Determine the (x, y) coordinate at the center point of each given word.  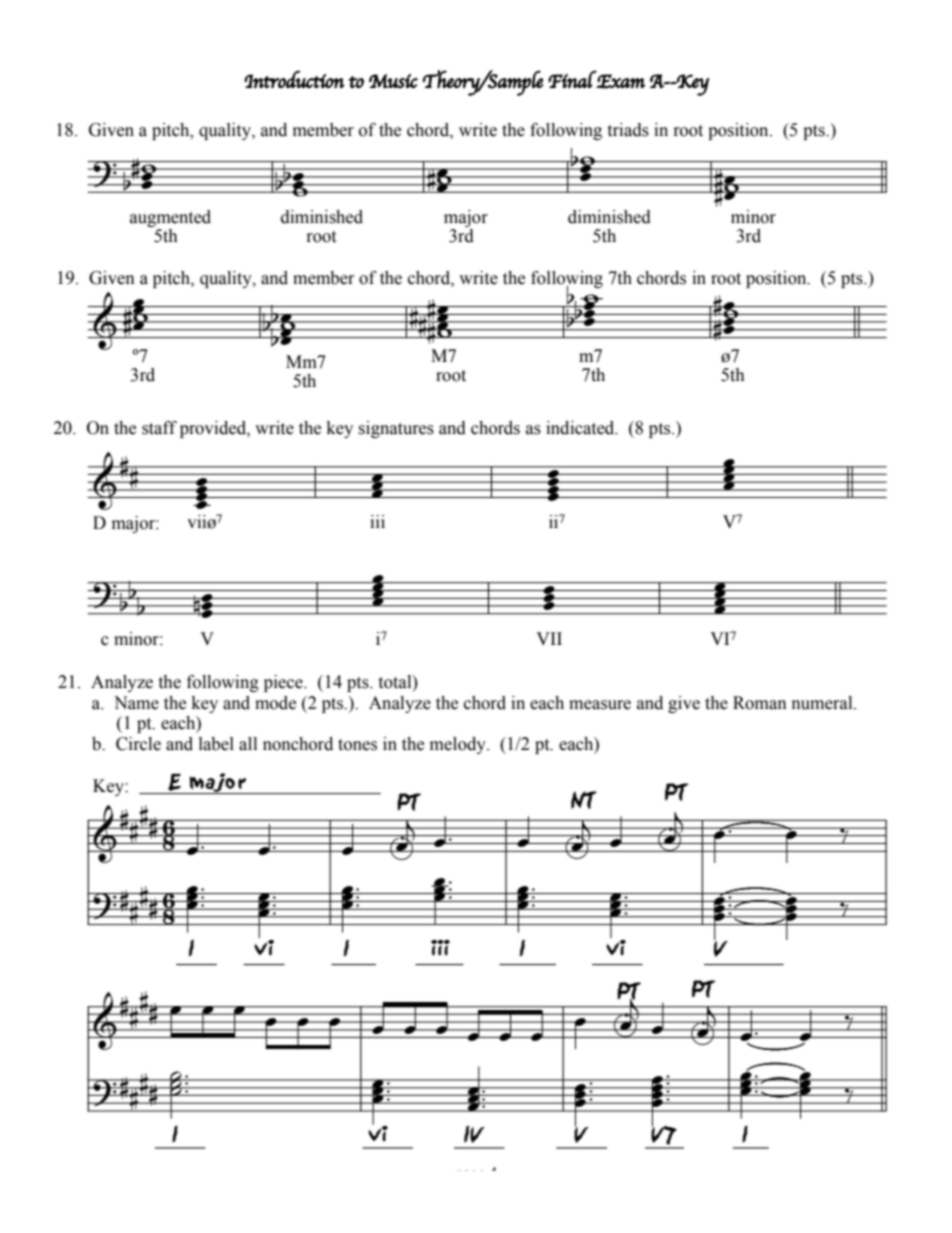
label (216, 744)
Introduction (294, 79)
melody (459, 745)
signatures (396, 429)
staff (159, 428)
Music (393, 81)
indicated (581, 428)
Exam (620, 81)
